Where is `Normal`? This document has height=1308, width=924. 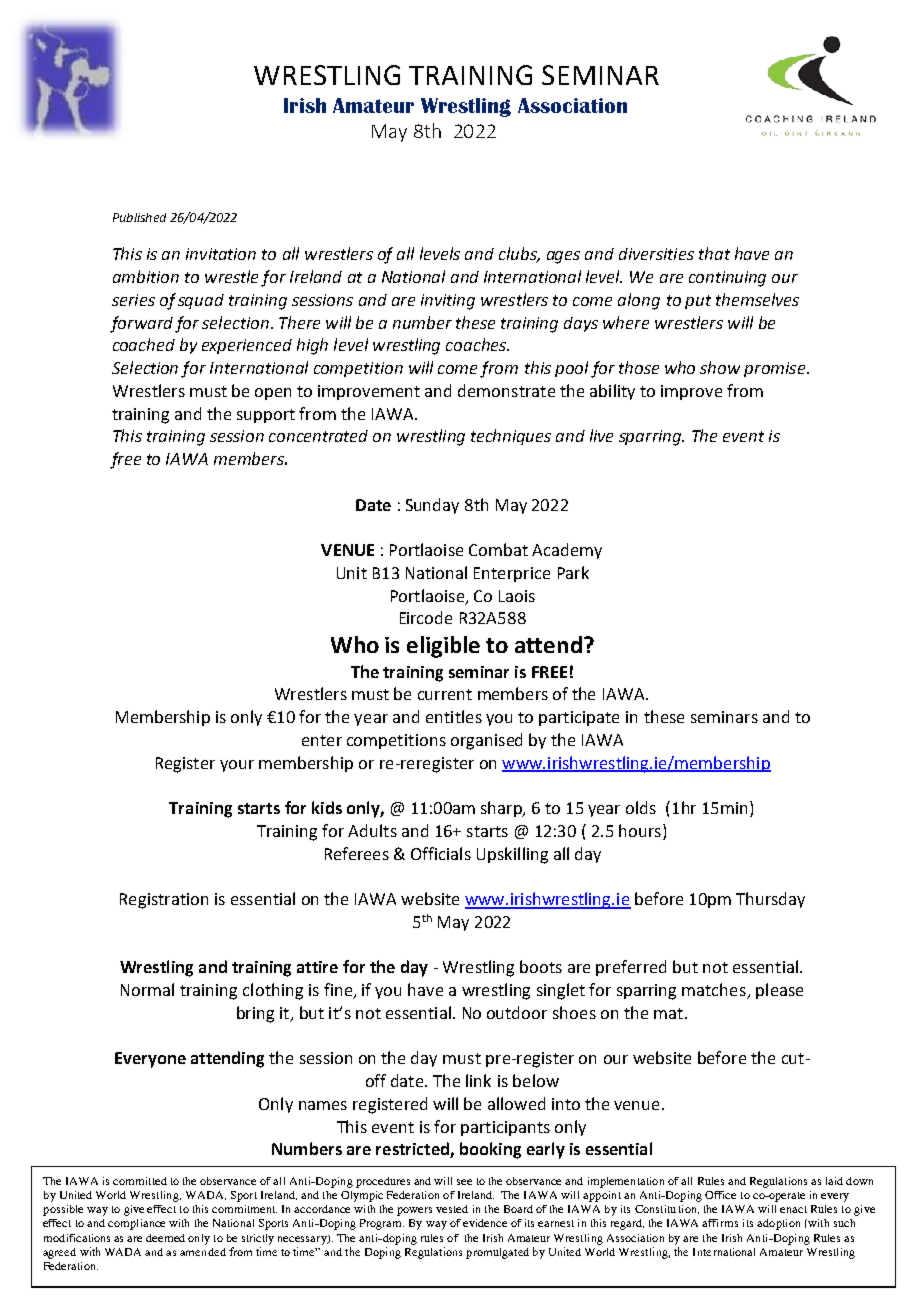
Normal is located at coordinates (147, 989).
